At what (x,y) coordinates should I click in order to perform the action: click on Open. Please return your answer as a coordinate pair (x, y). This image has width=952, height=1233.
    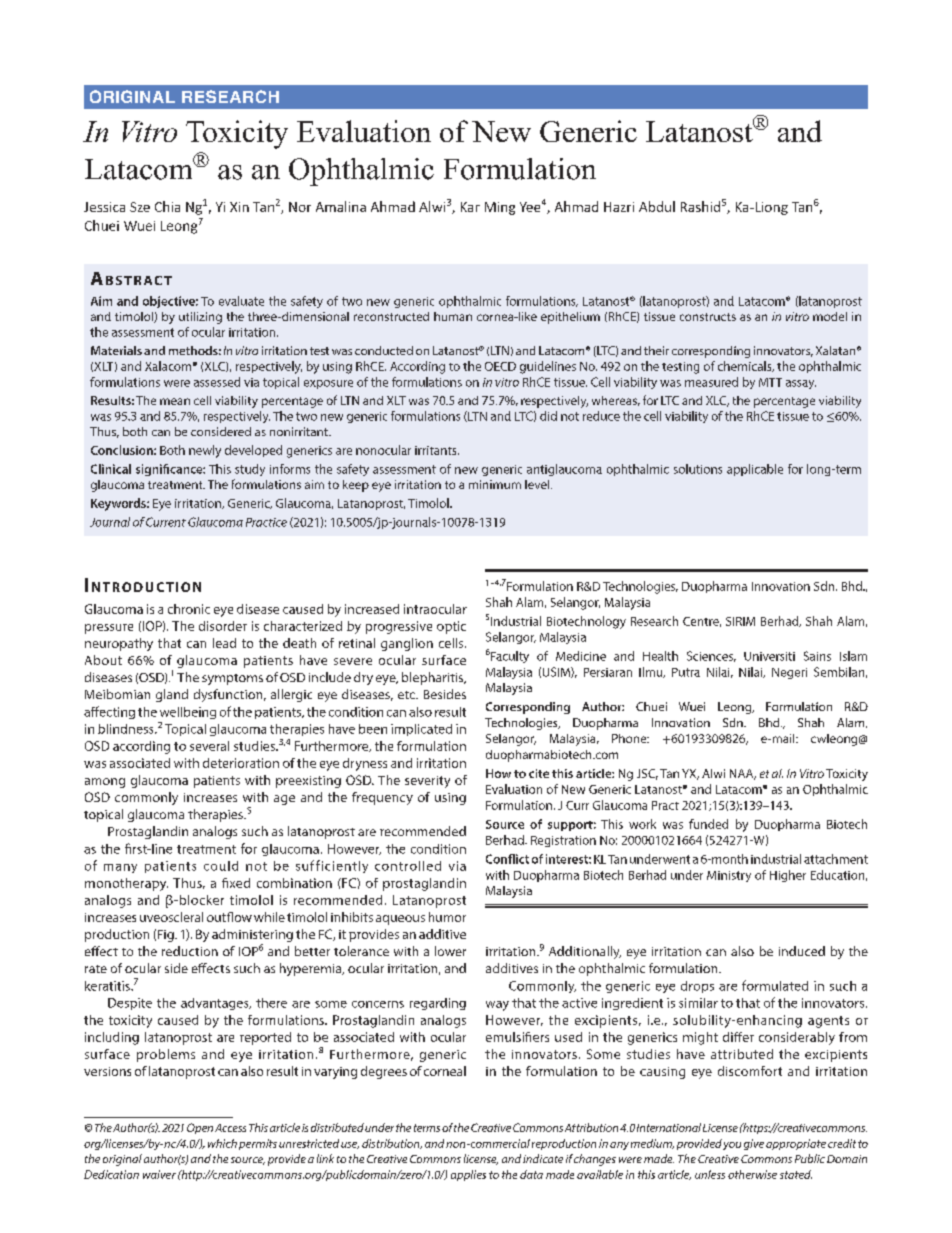
    Looking at the image, I should click on (200, 1128).
